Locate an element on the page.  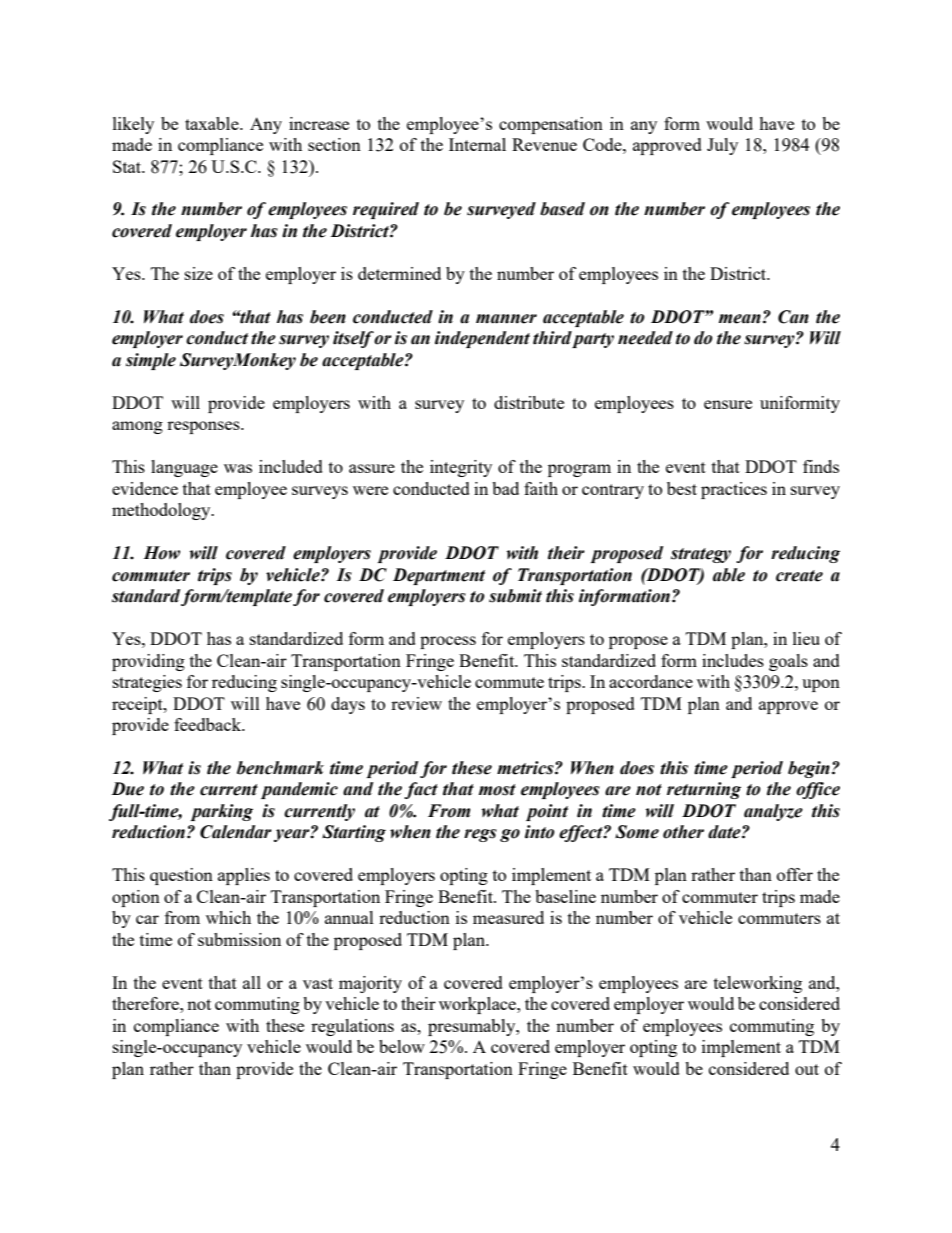
July is located at coordinates (722, 146).
